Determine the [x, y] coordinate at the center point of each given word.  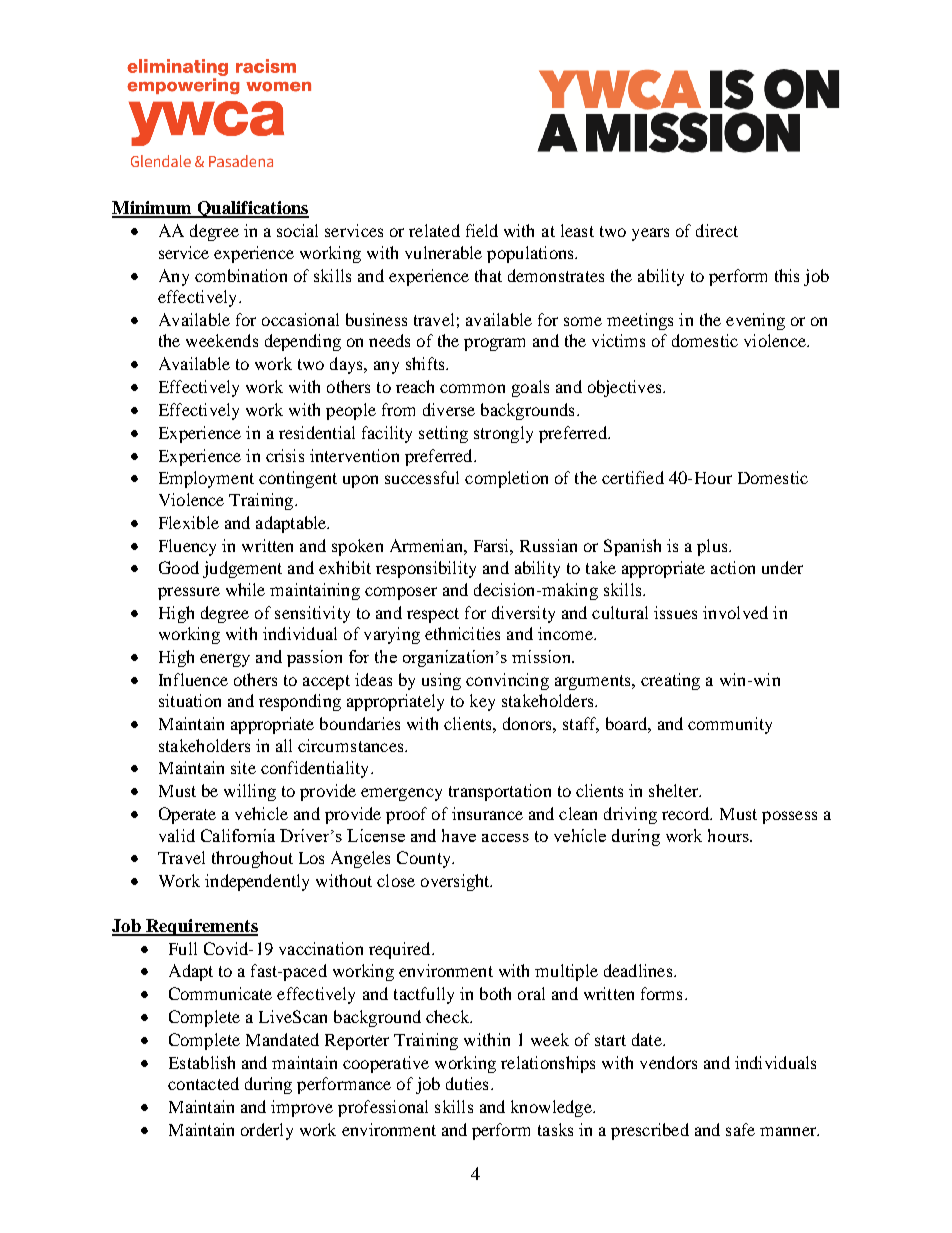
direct [717, 230]
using [441, 681]
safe [740, 1129]
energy [225, 660]
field [482, 230]
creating [670, 681]
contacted [203, 1083]
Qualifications [252, 209]
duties [467, 1083]
